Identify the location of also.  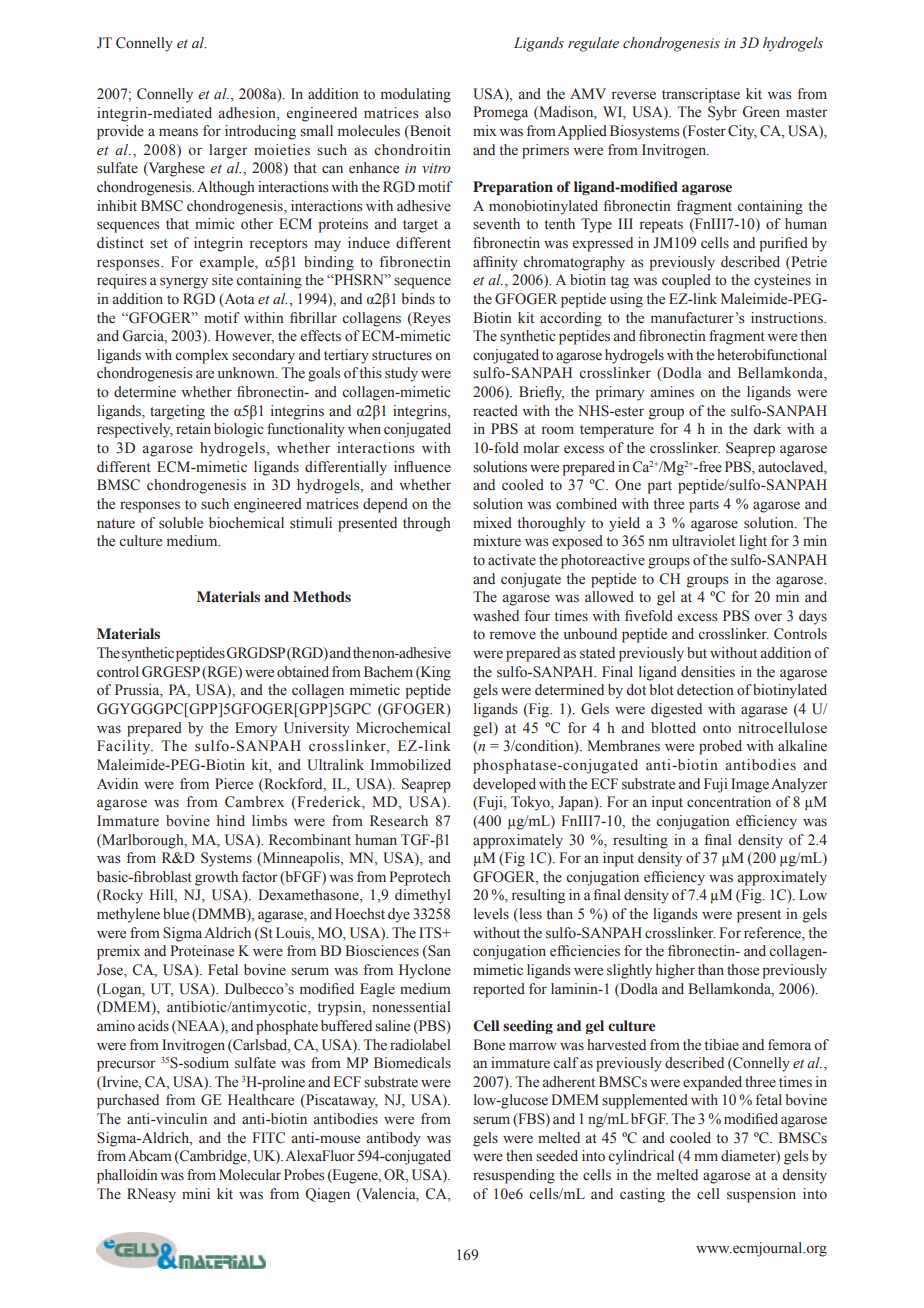
(438, 112).
